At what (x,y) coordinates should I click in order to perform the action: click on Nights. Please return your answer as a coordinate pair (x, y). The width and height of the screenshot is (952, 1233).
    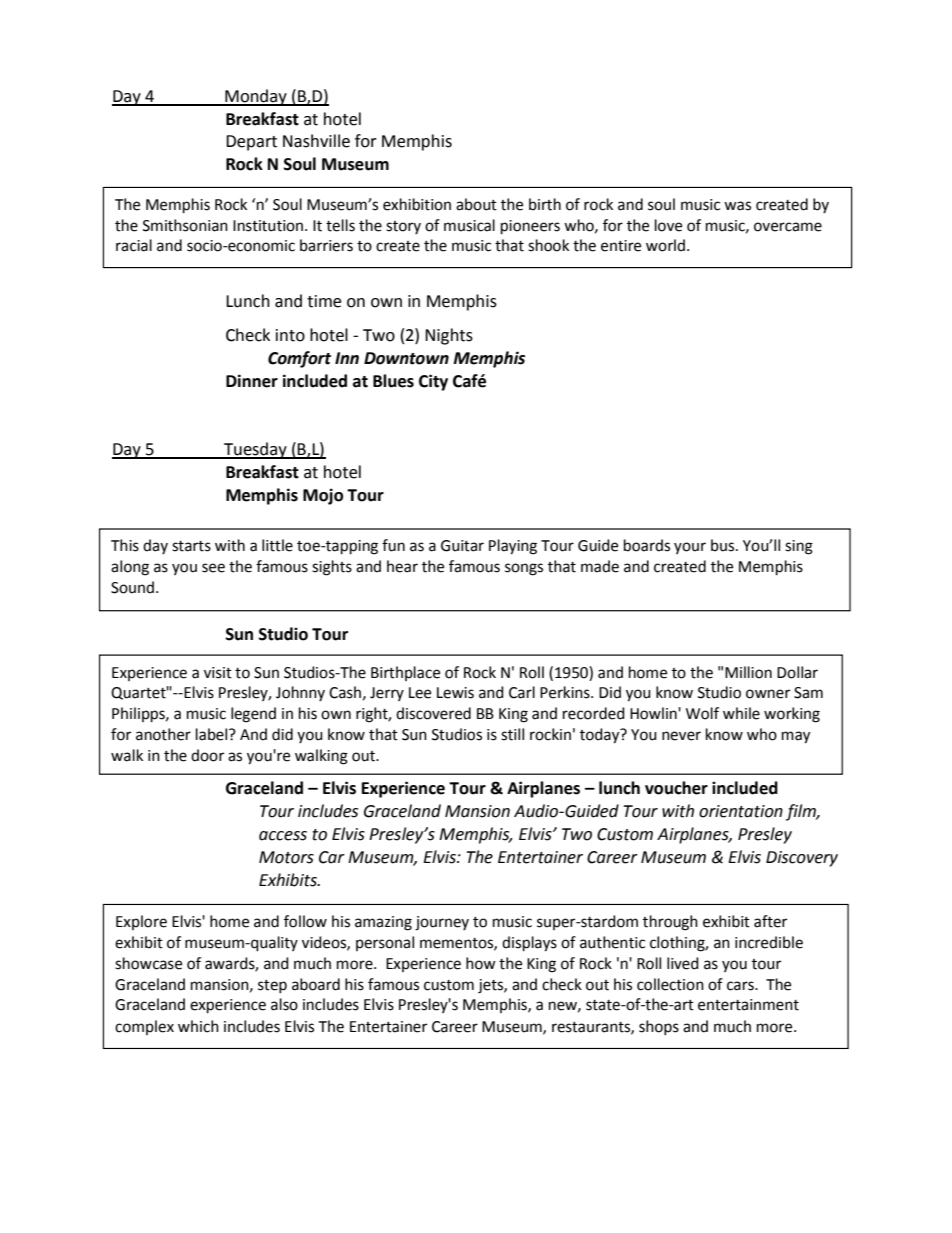
    Looking at the image, I should click on (449, 336).
